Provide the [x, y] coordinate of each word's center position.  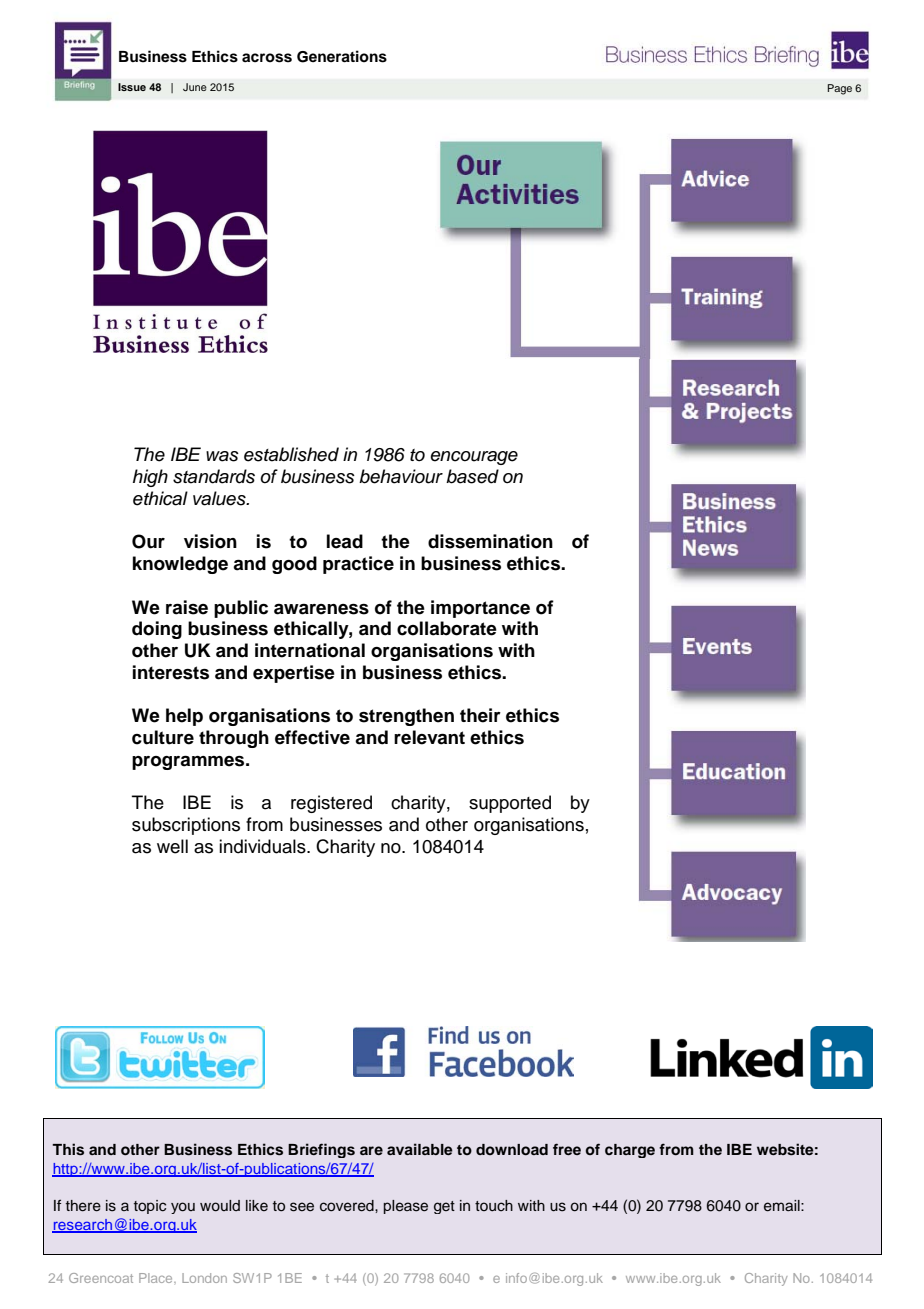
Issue [132, 87]
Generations [342, 56]
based [472, 476]
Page [840, 89]
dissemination [490, 541]
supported [510, 804]
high [150, 478]
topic [150, 1207]
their [480, 715]
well [172, 846]
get [444, 1207]
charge [630, 1151]
